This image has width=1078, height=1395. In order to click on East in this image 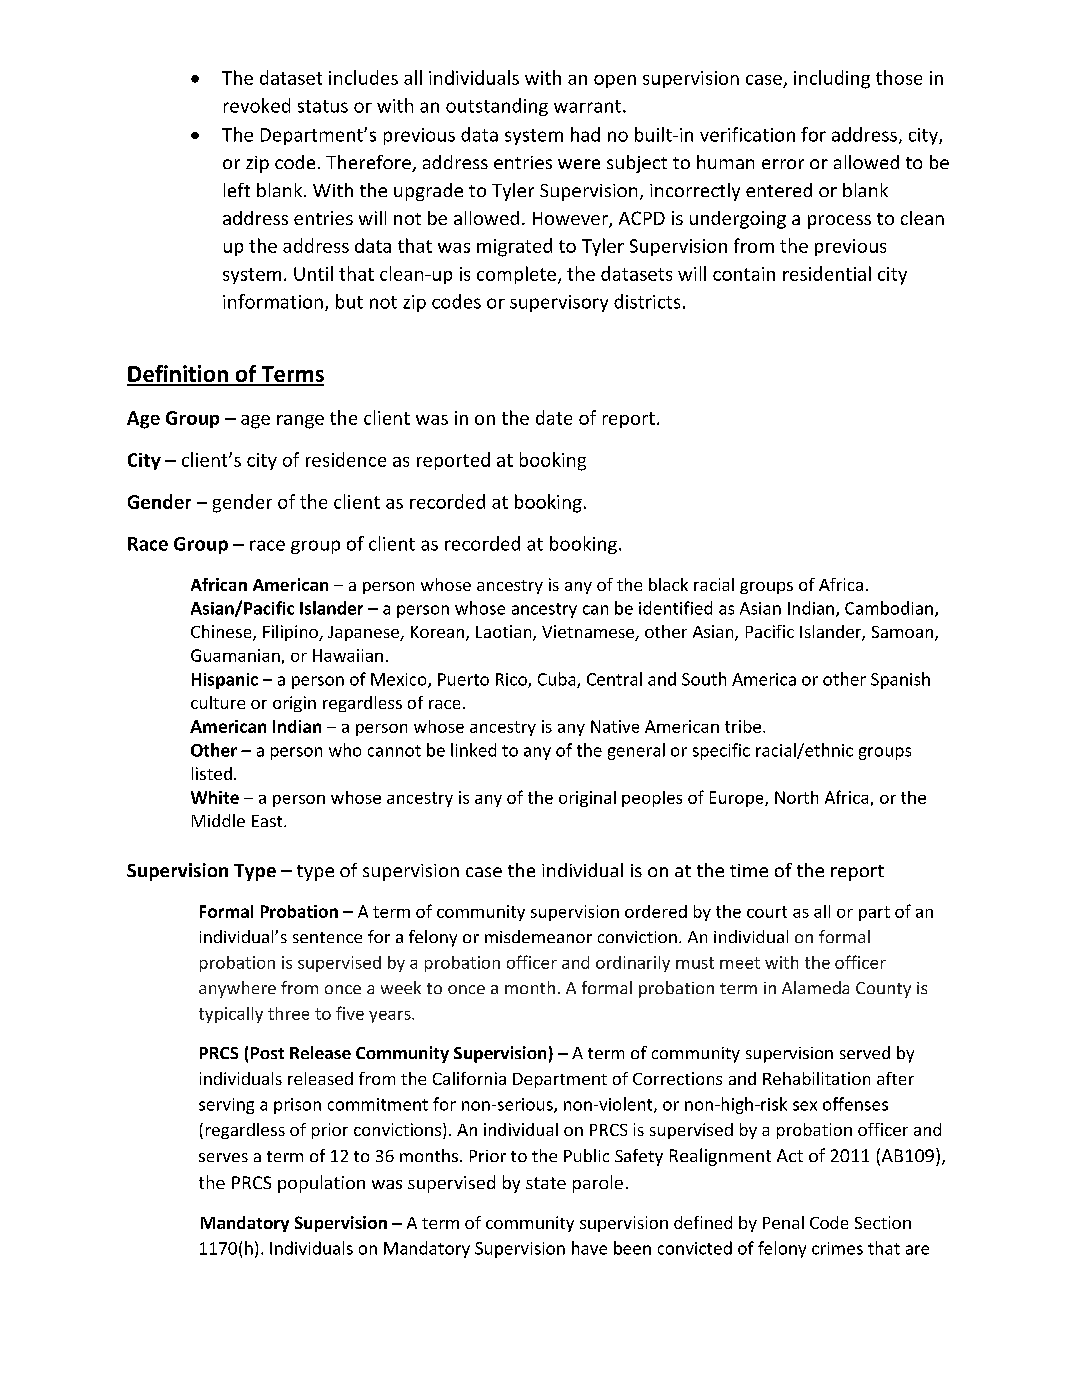, I will do `click(268, 821)`.
